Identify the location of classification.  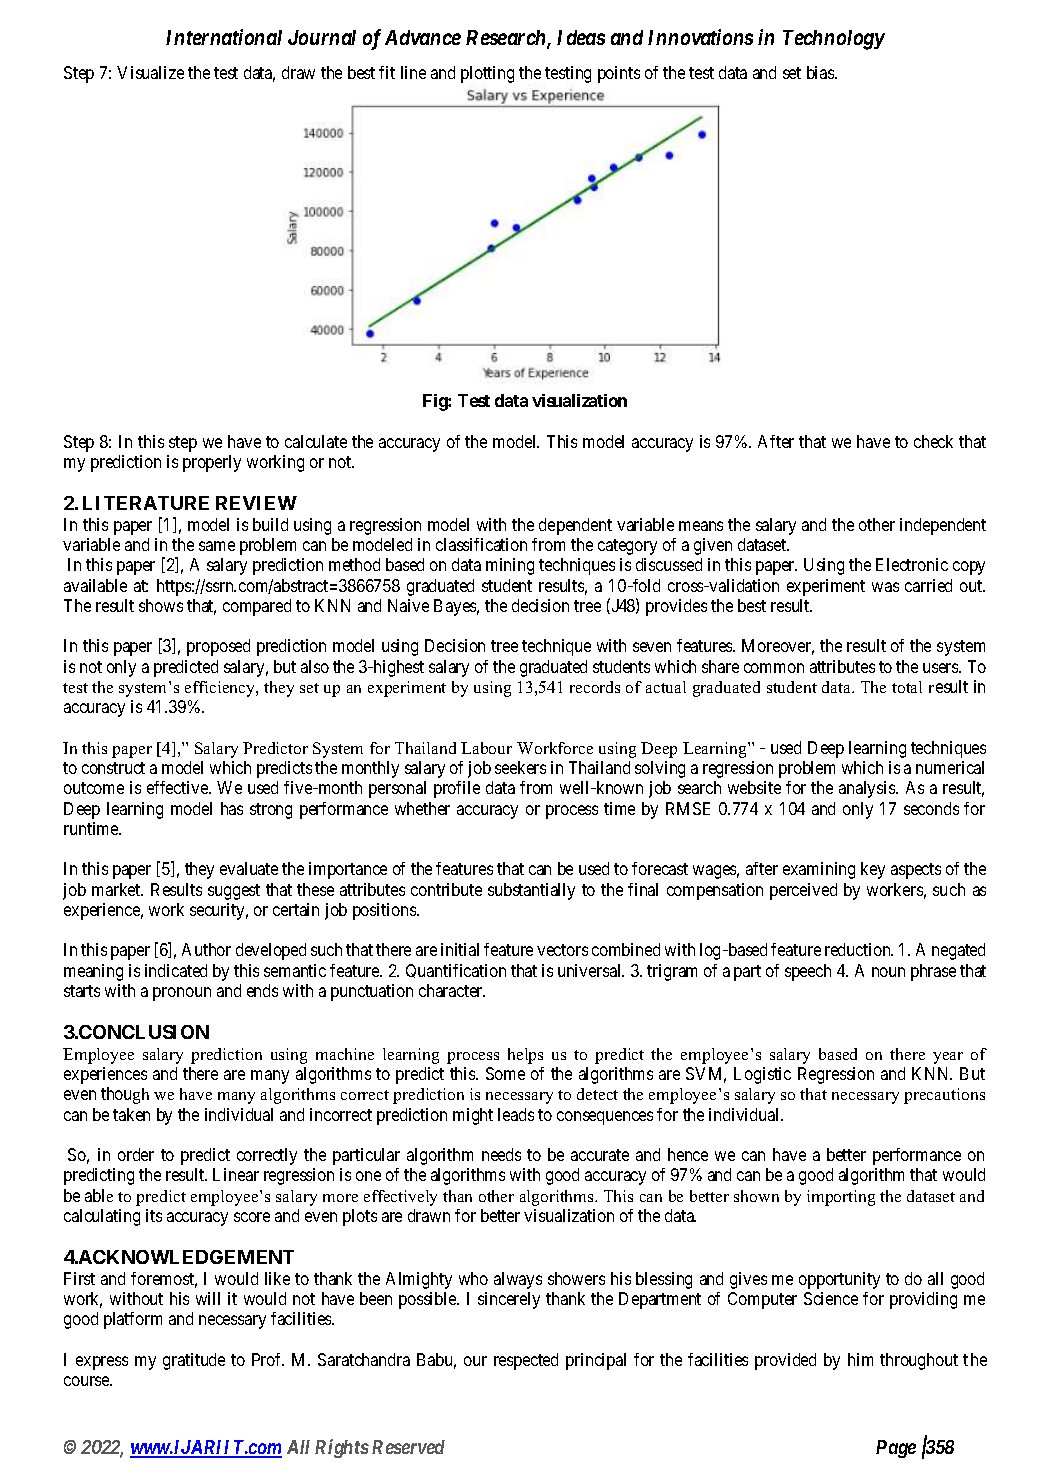
(481, 544).
